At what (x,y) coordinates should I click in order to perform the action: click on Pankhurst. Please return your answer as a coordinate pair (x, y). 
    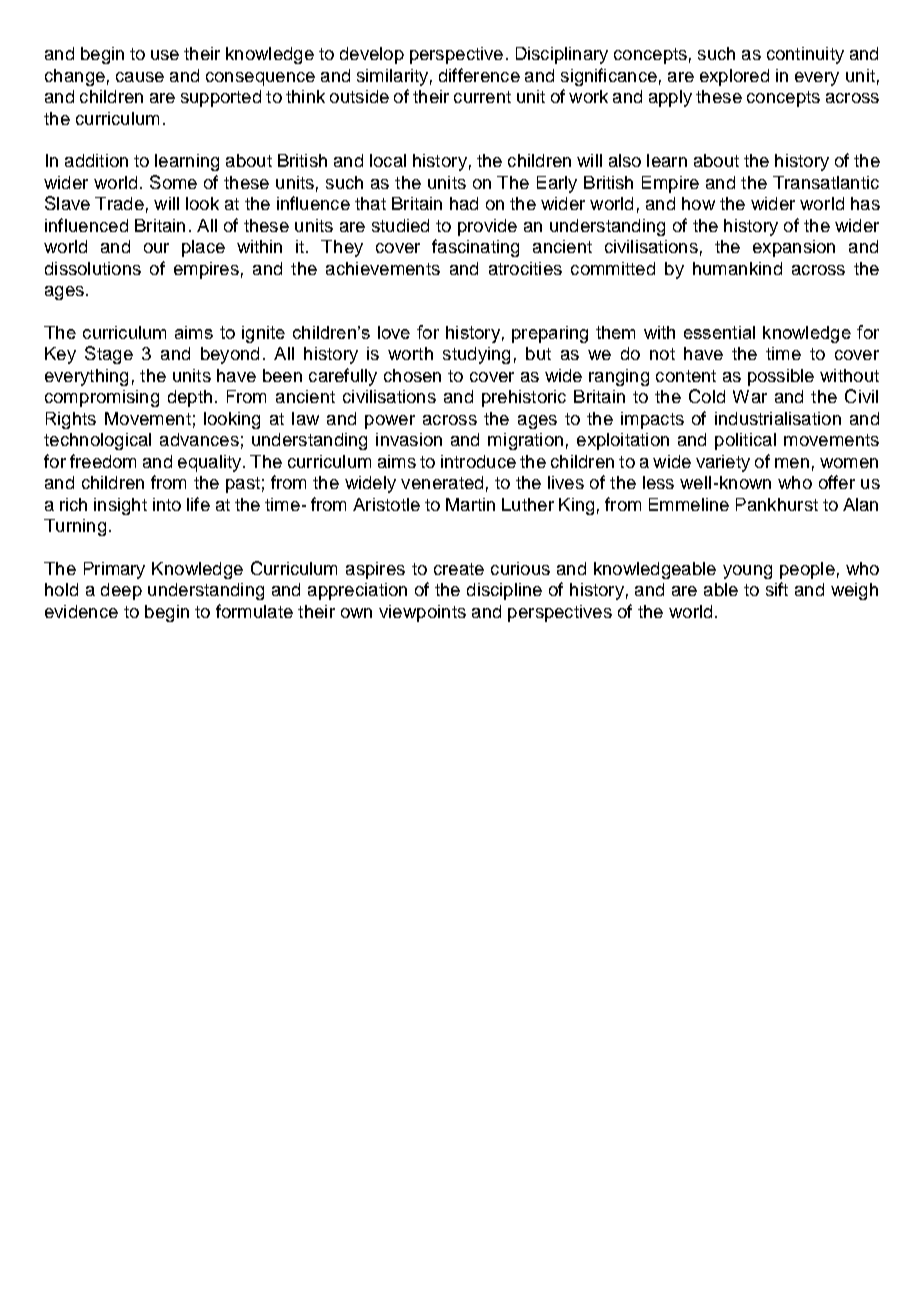
    Looking at the image, I should click on (777, 504).
